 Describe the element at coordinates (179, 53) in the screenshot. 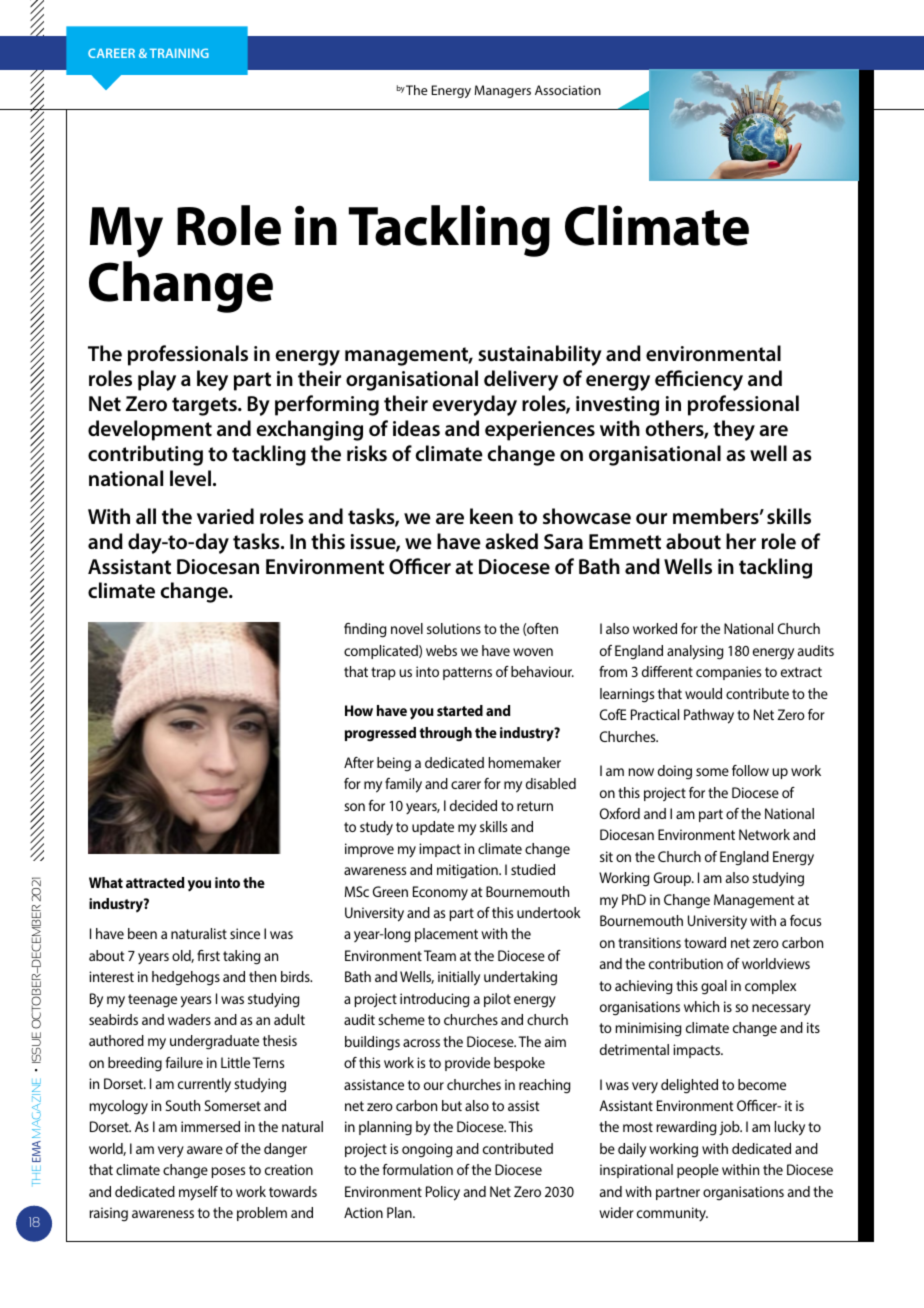

I see `TRAINING` at that location.
